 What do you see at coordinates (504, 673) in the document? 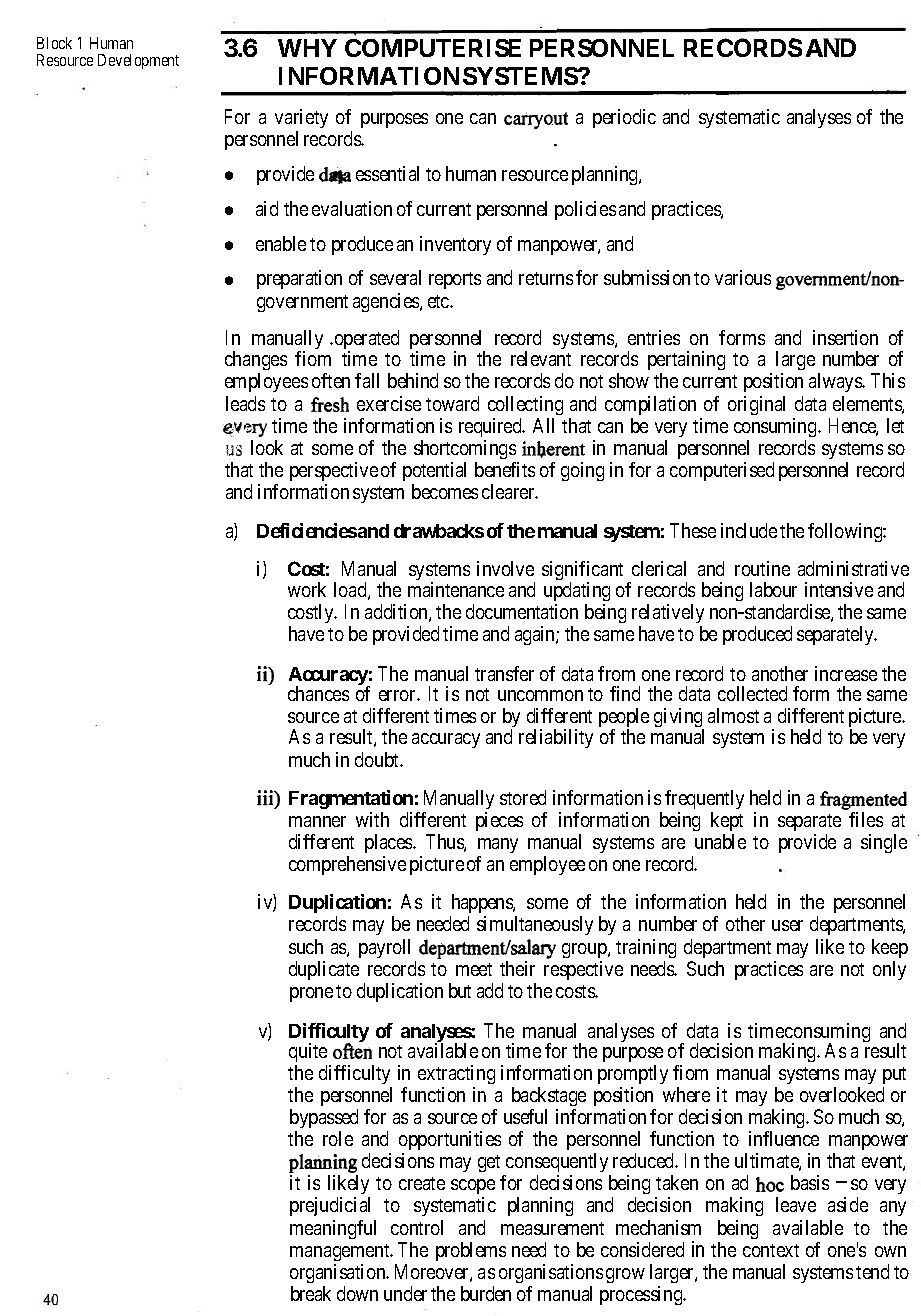
I see `transfer` at bounding box center [504, 673].
